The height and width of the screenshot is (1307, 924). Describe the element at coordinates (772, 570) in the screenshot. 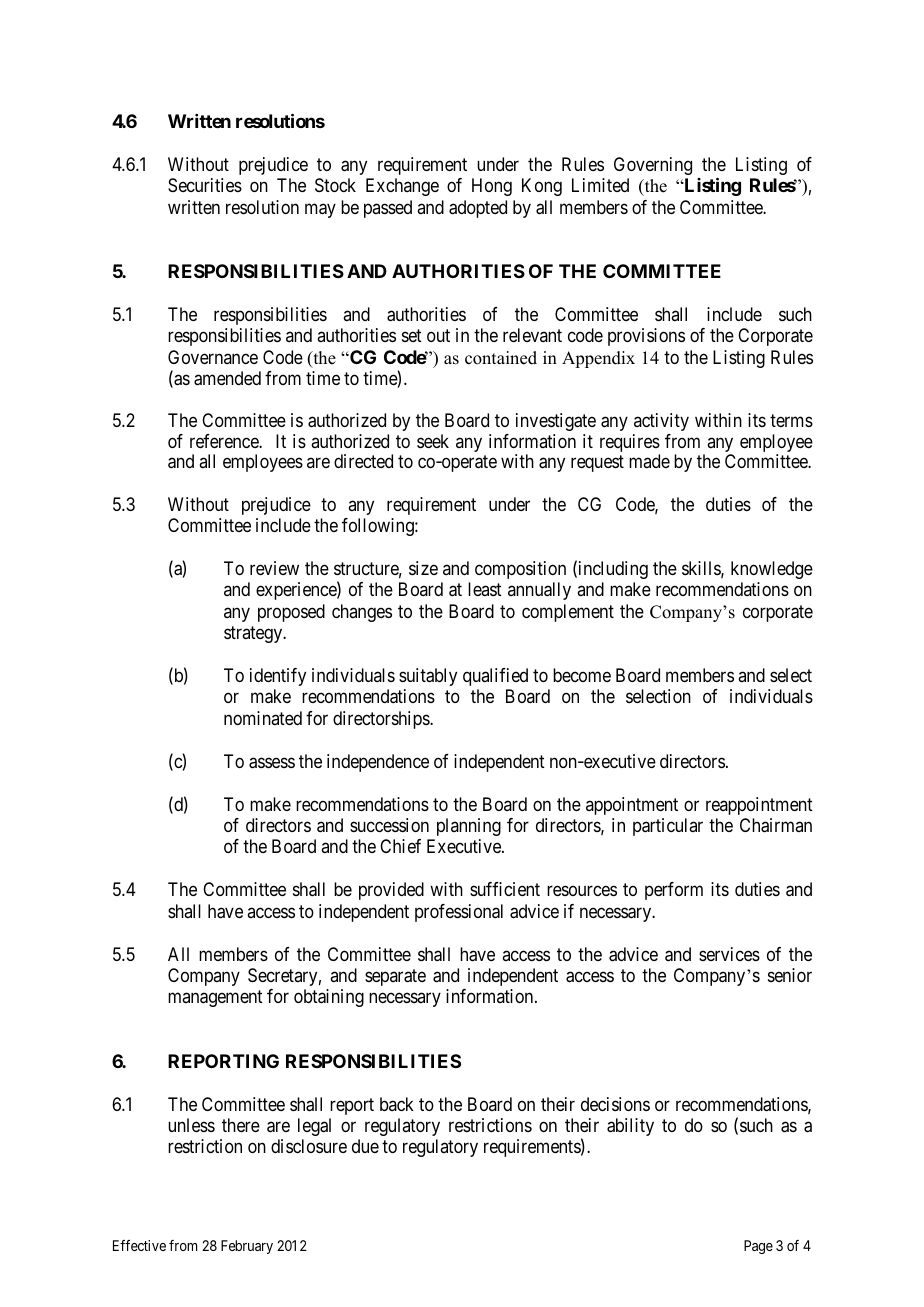

I see `knowledge` at that location.
